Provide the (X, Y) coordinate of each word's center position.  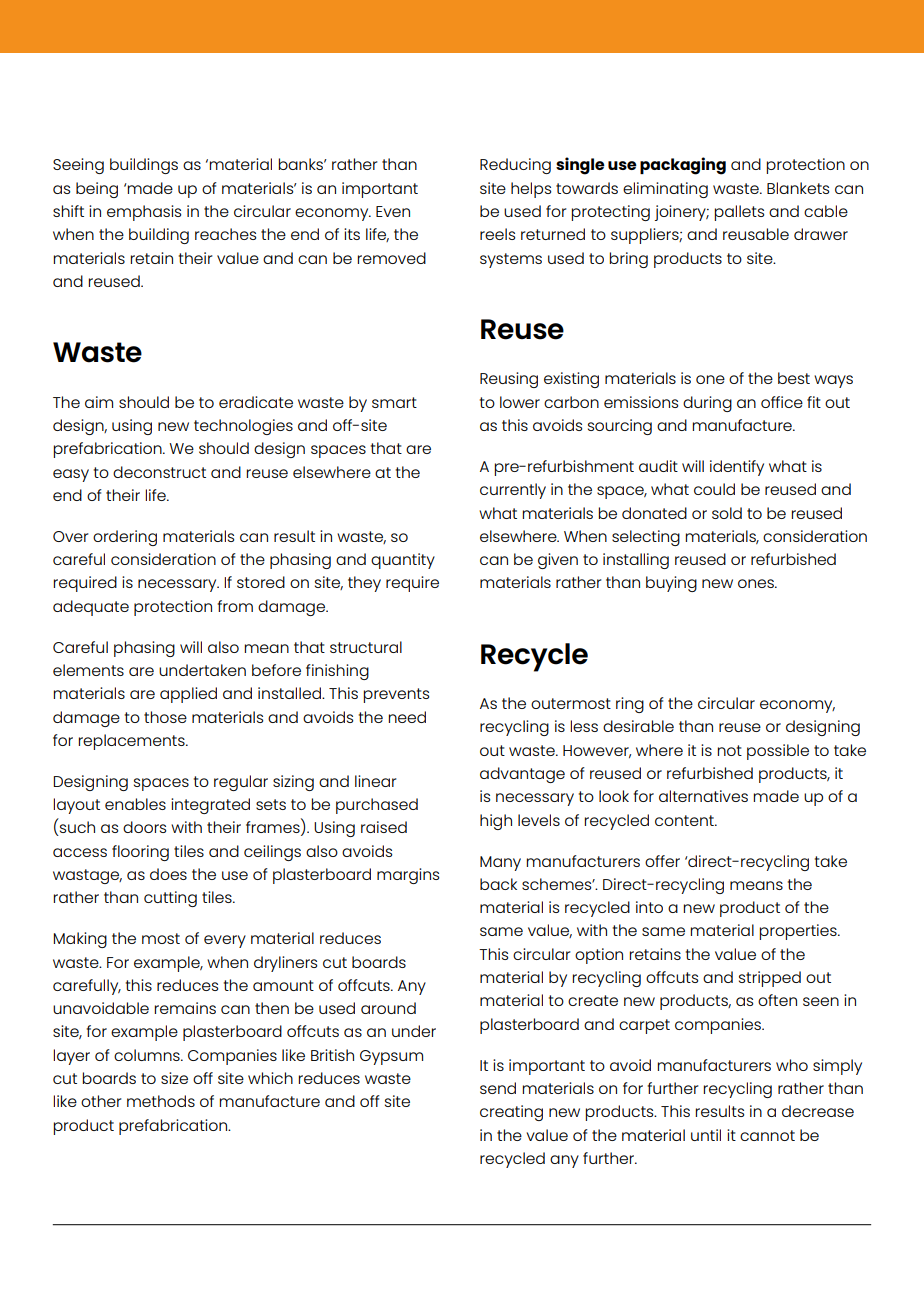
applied (188, 695)
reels (497, 234)
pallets (739, 213)
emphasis (144, 213)
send (498, 1088)
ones (757, 583)
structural (366, 647)
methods (161, 1101)
